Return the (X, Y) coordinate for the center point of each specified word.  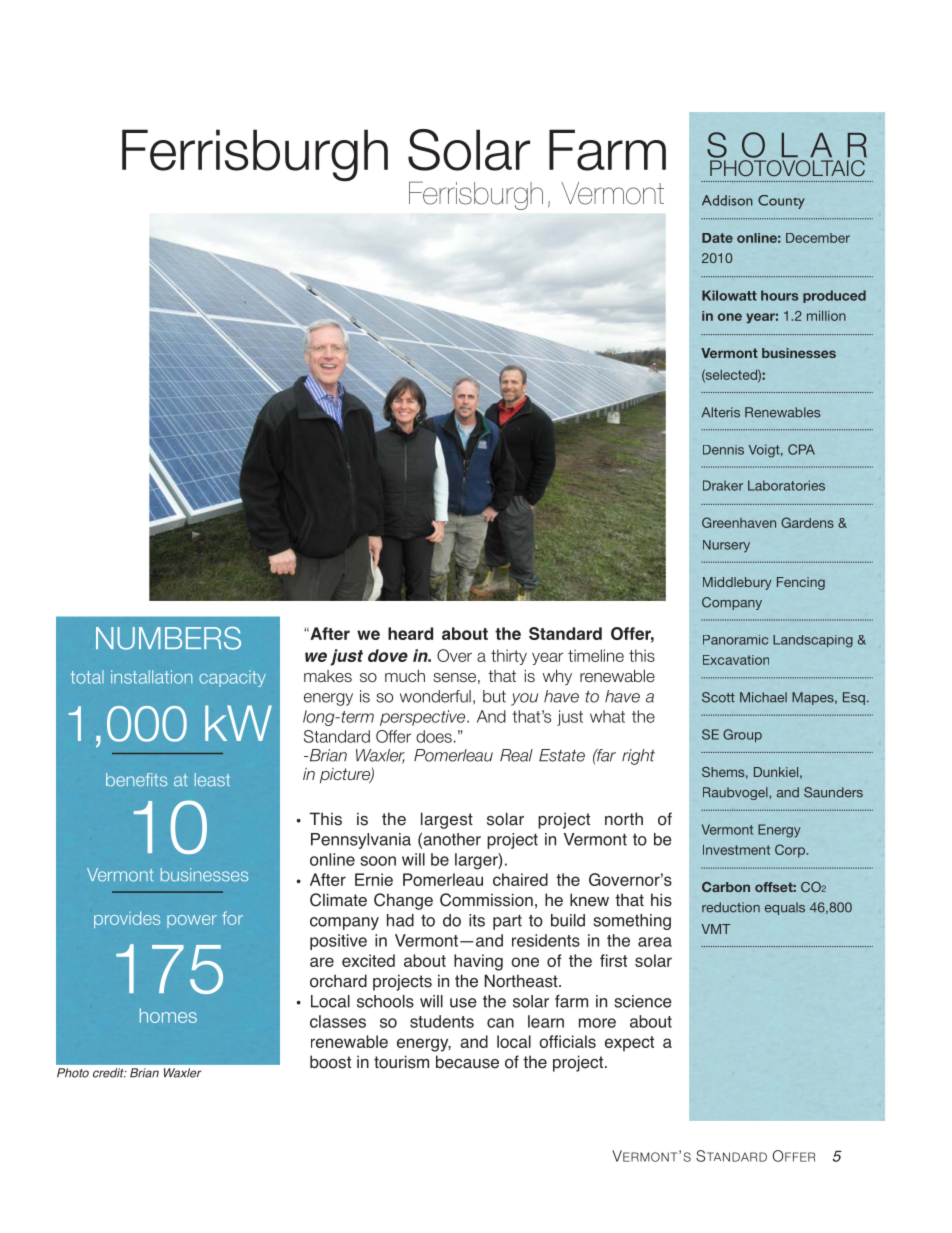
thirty (509, 657)
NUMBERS (168, 638)
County (781, 202)
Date (717, 238)
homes (168, 1015)
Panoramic (735, 640)
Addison (727, 200)
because (467, 1062)
